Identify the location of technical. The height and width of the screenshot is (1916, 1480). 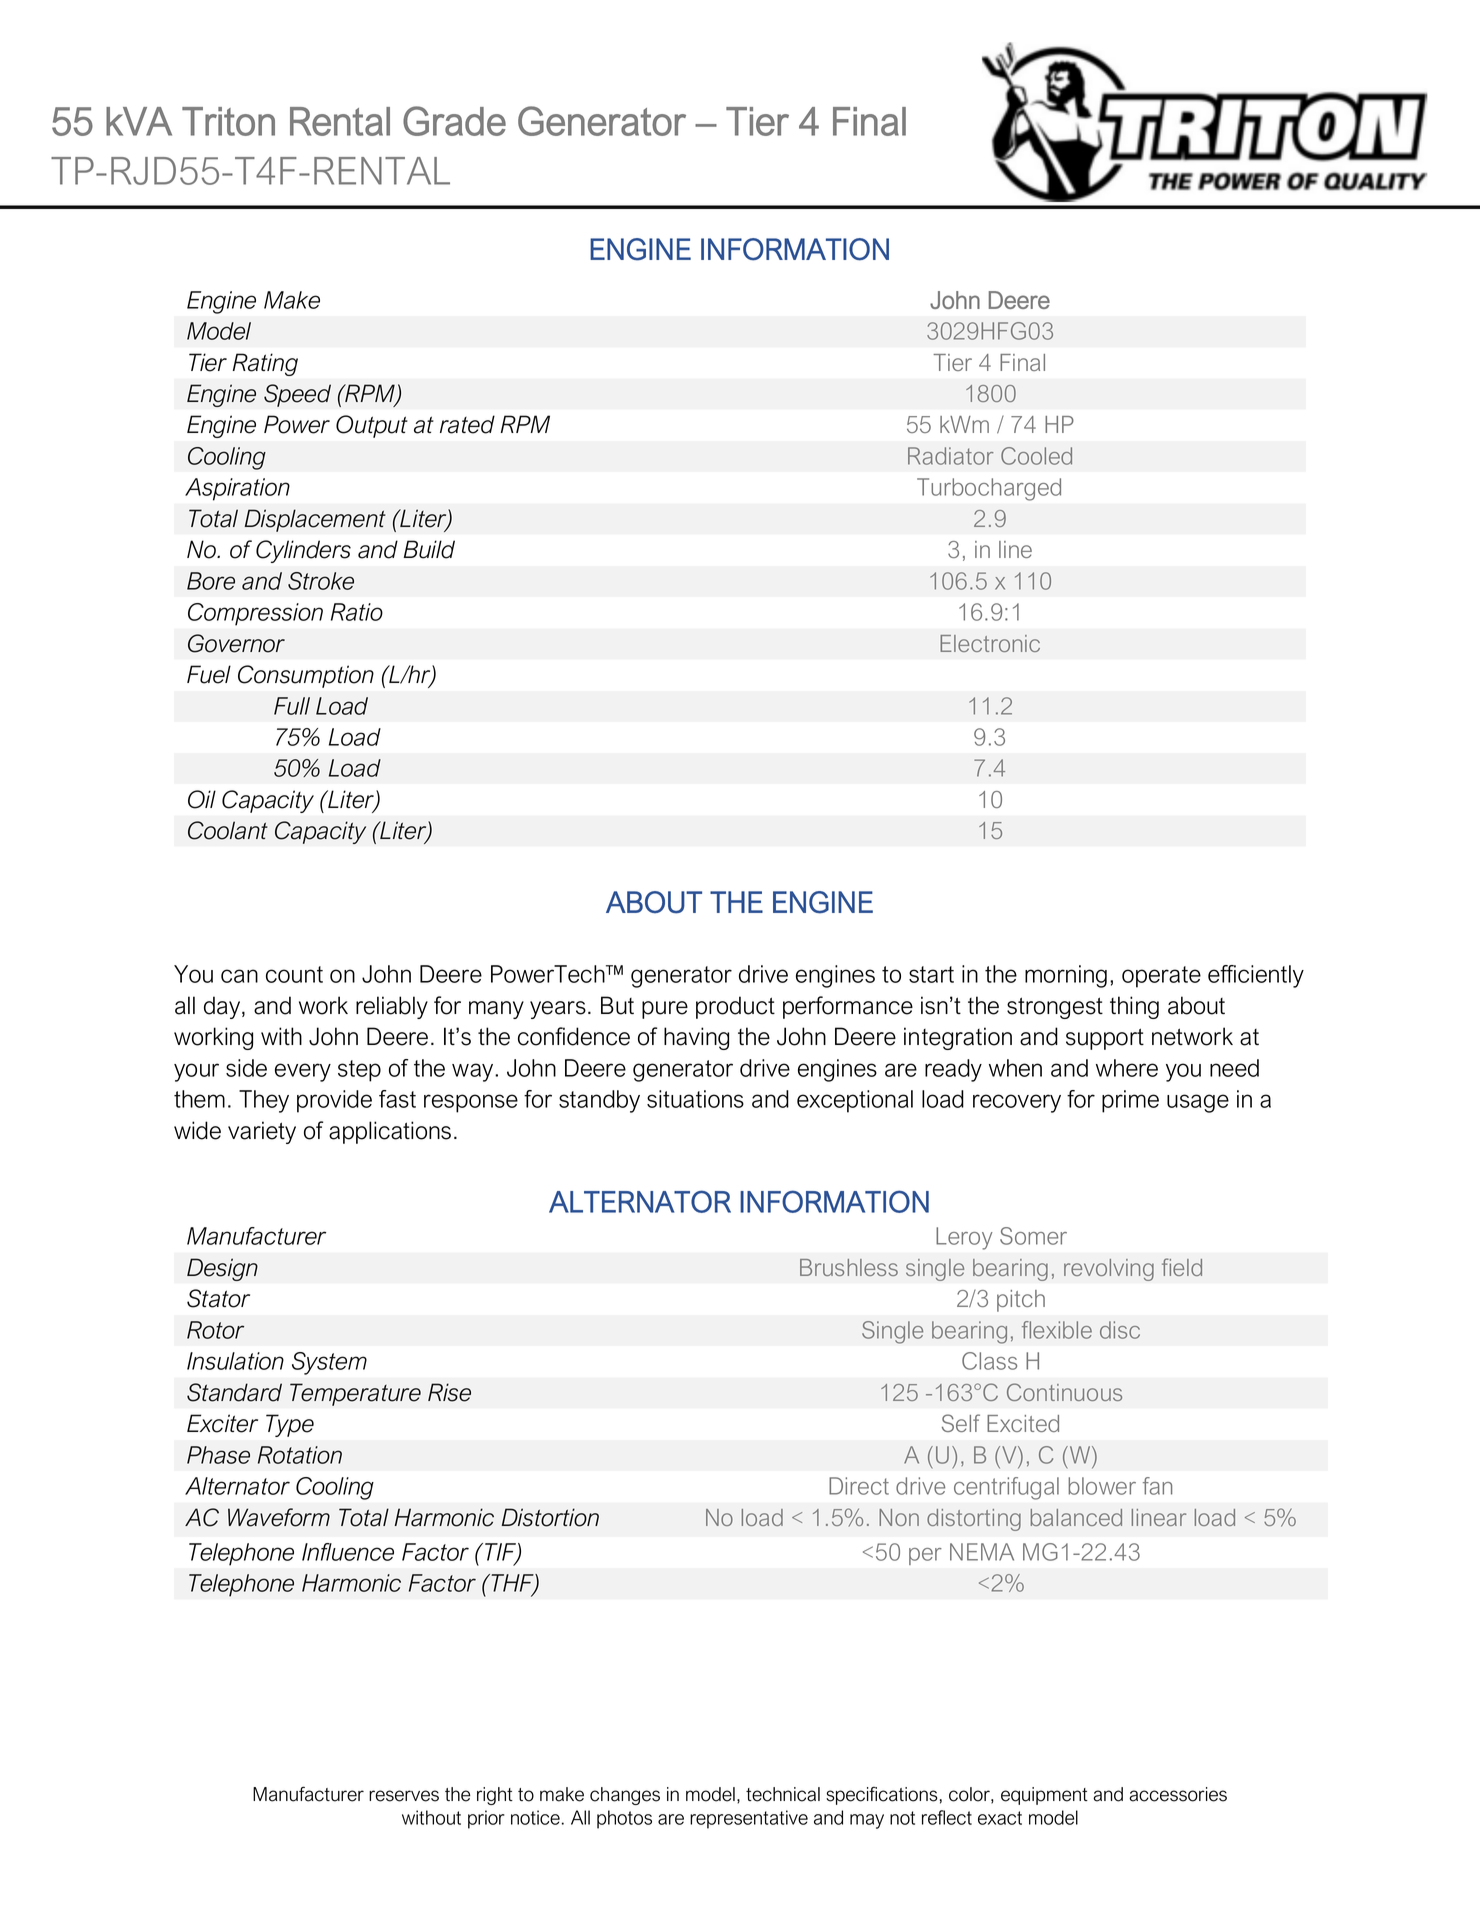
(783, 1794).
